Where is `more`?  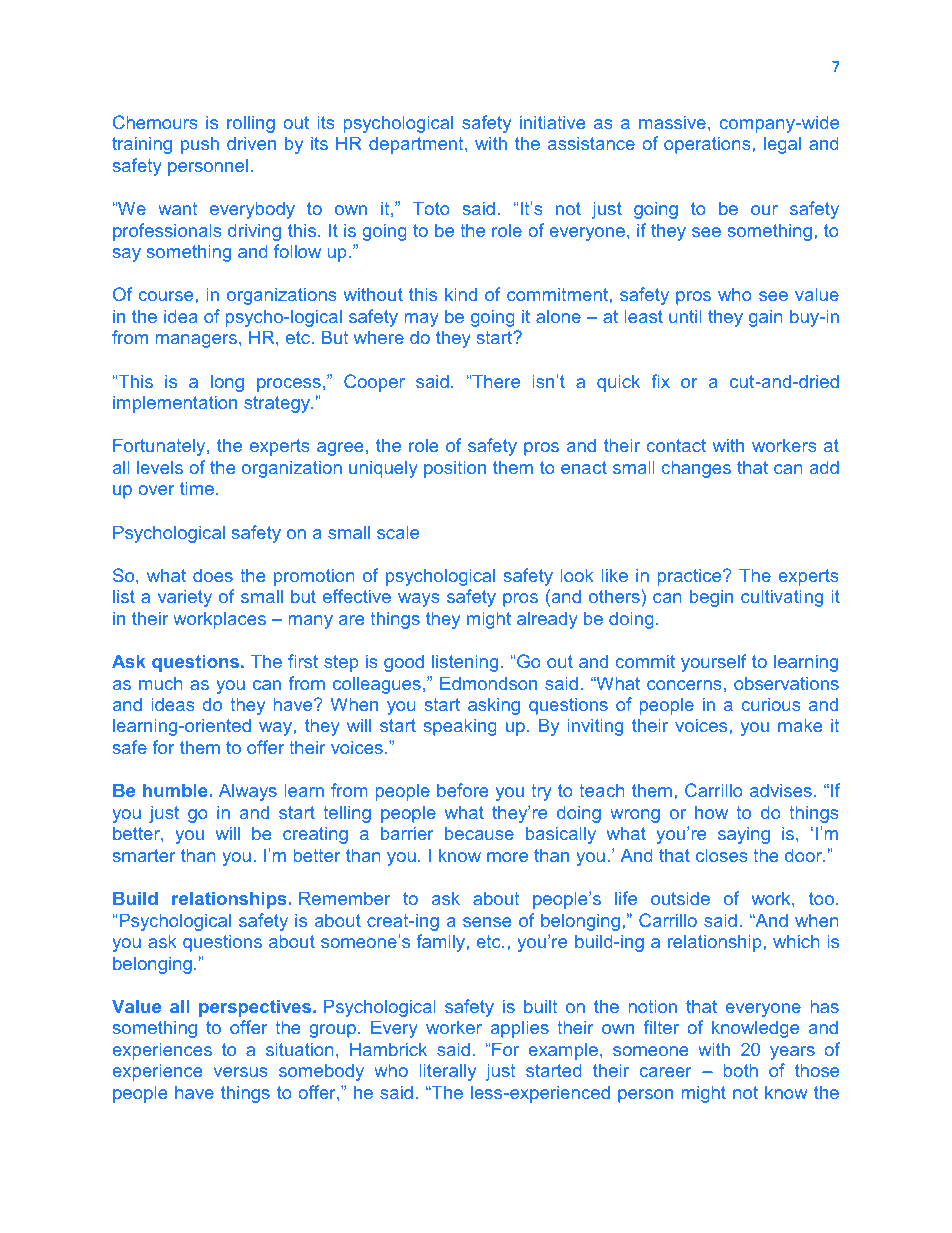
more is located at coordinates (507, 857).
